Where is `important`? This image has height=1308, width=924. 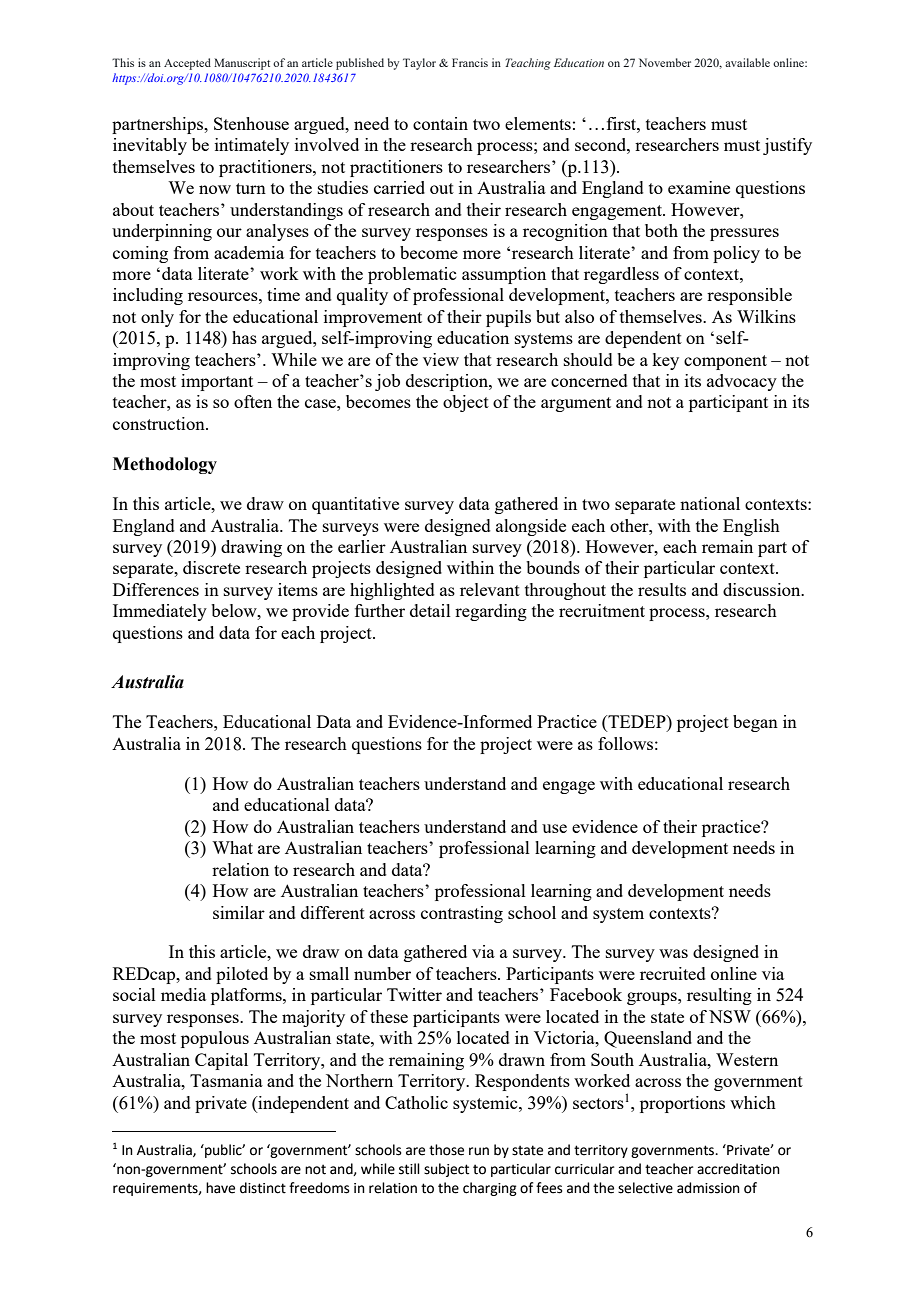 important is located at coordinates (217, 382).
